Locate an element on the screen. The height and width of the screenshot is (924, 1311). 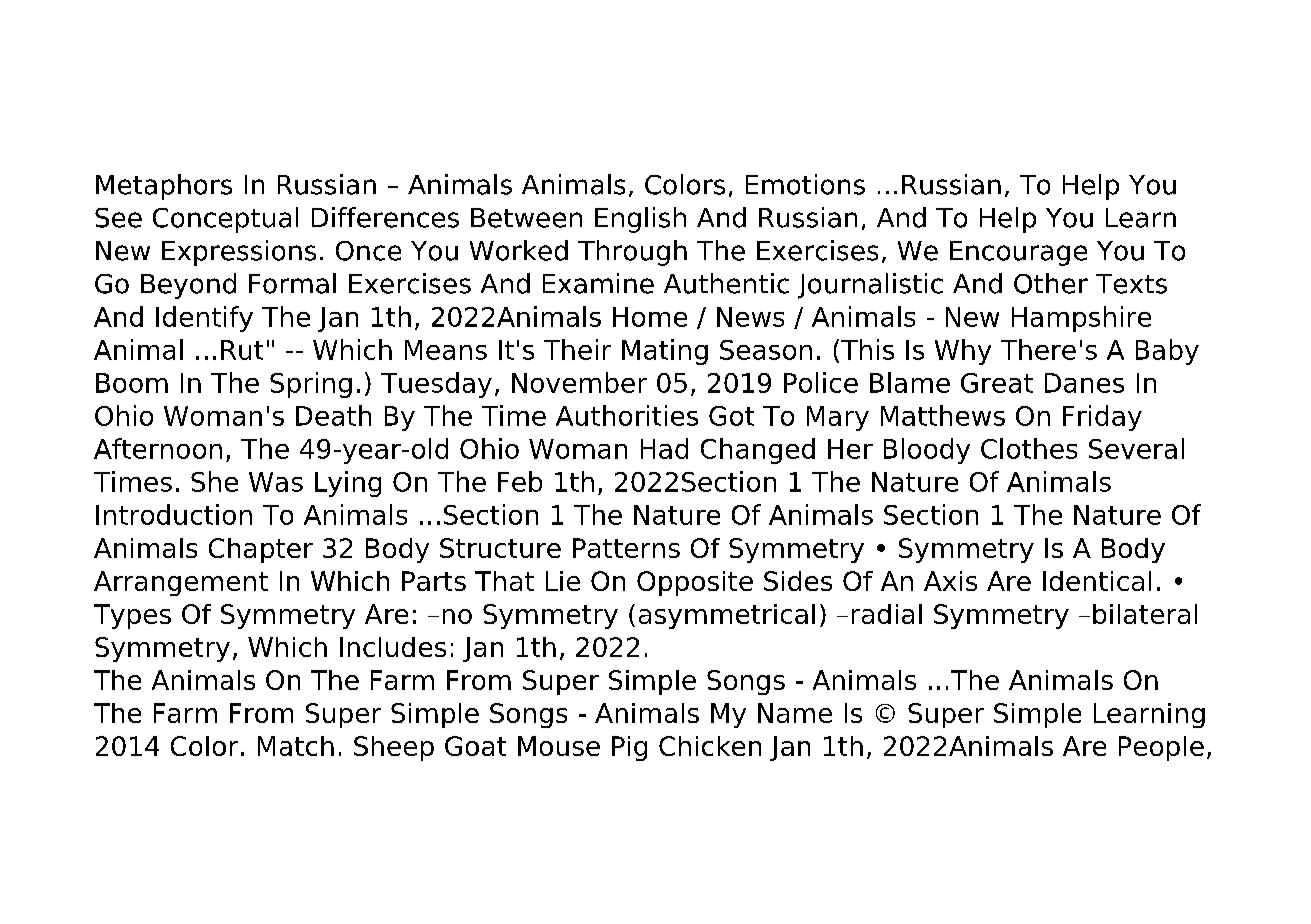
Match is located at coordinates (296, 746).
